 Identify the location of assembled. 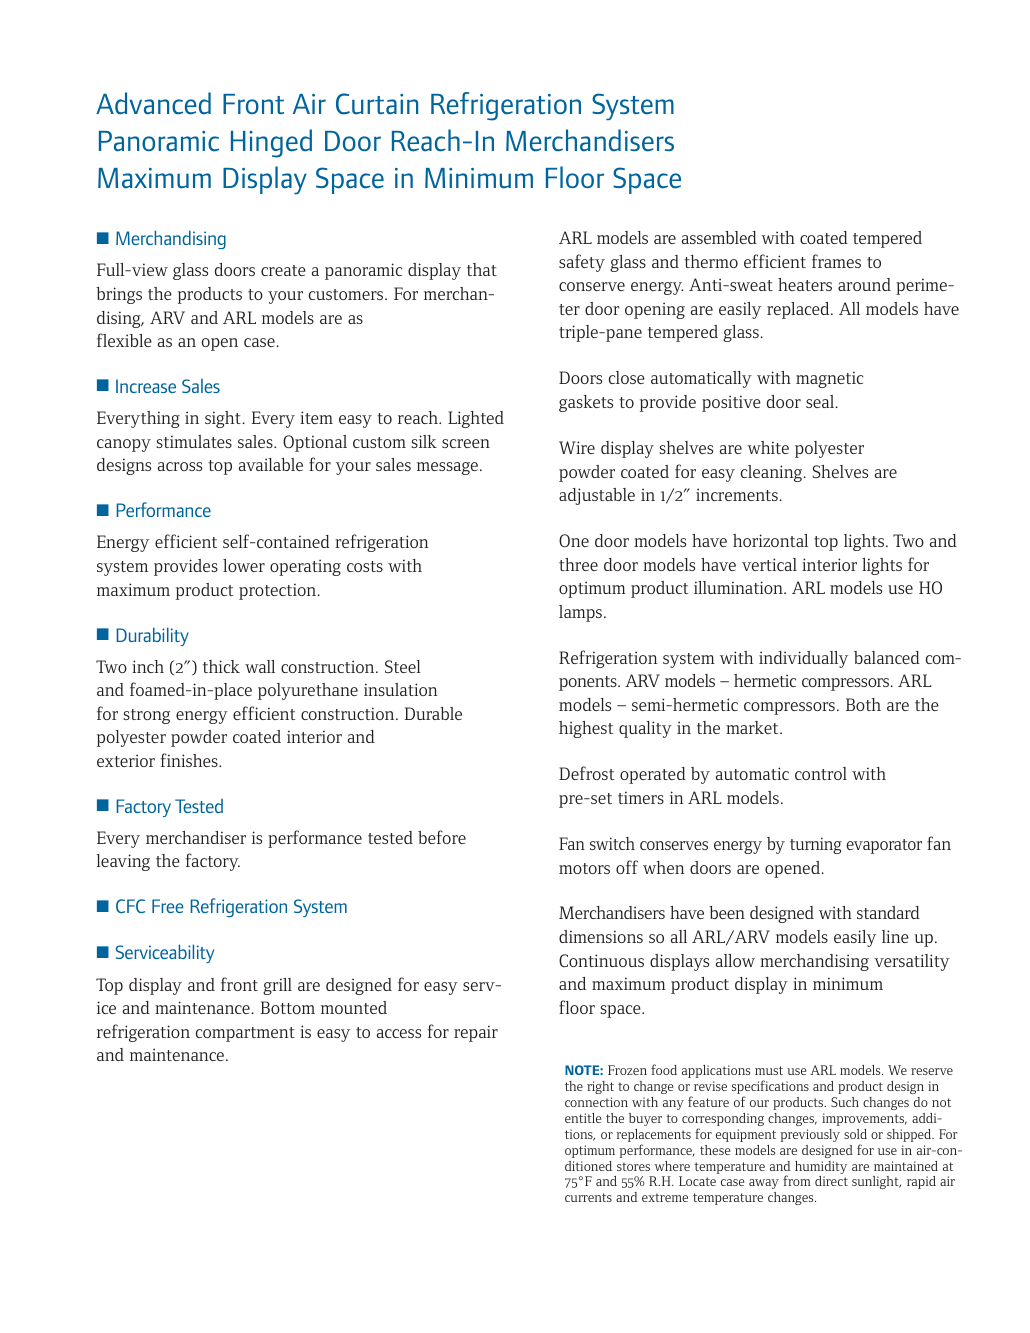
(719, 237).
